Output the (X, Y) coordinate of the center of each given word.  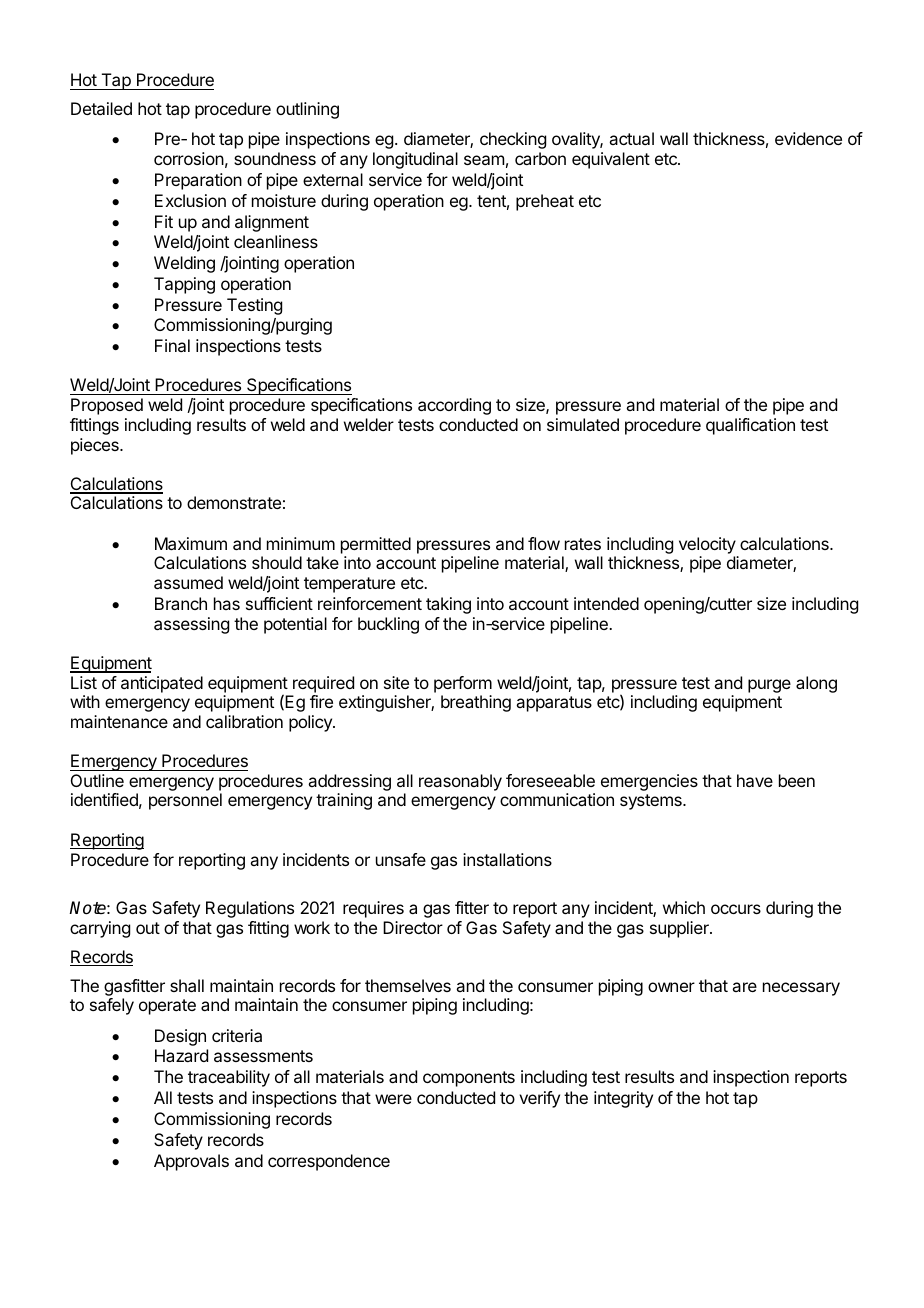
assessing (191, 625)
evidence (808, 138)
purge (769, 686)
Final (172, 345)
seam (484, 160)
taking (448, 605)
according (454, 406)
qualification (750, 426)
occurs (736, 909)
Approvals (191, 1162)
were (393, 1099)
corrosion (189, 158)
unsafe (401, 859)
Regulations (250, 909)
